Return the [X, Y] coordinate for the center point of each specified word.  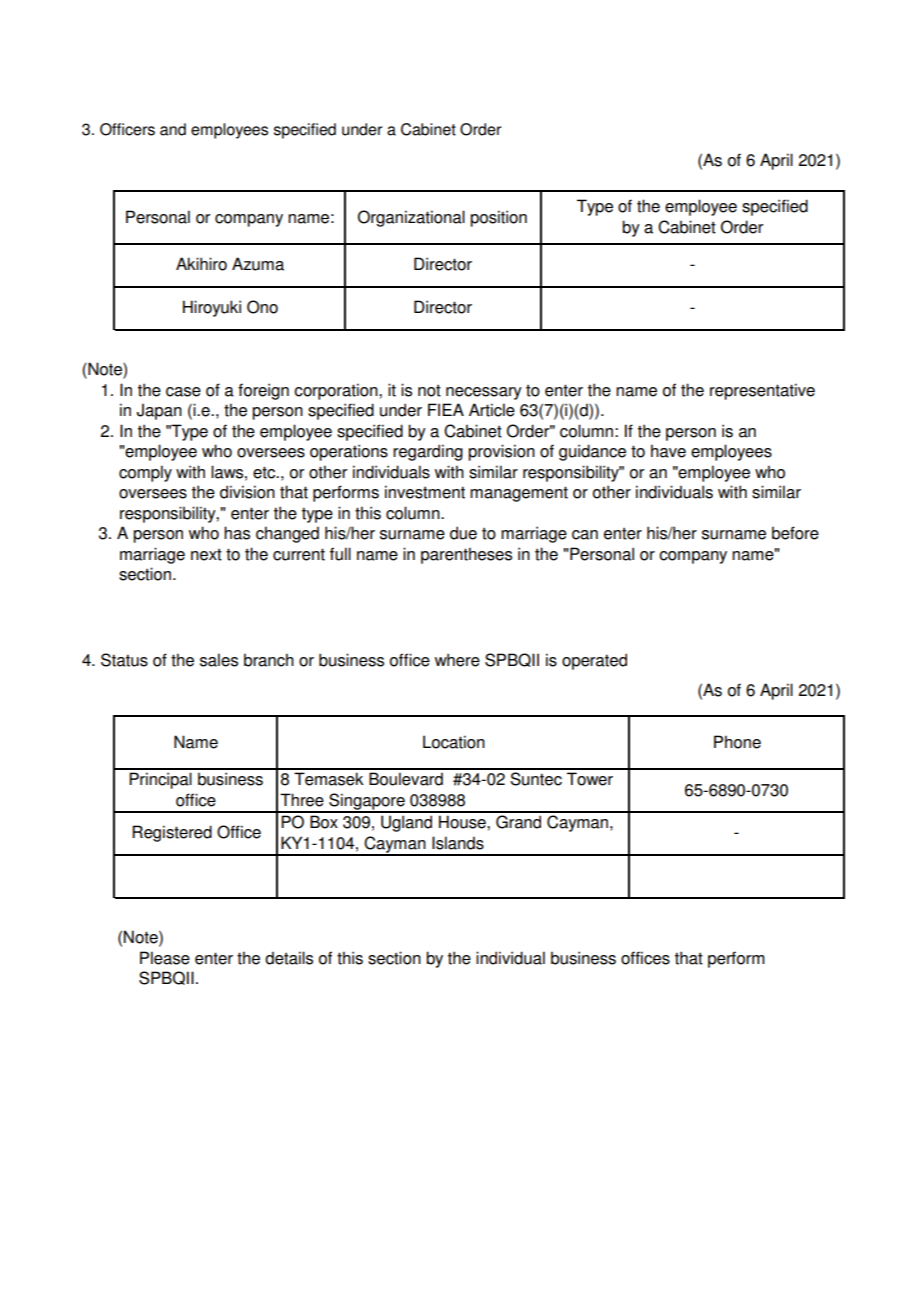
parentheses [466, 555]
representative [762, 391]
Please [165, 958]
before [795, 533]
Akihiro [201, 264]
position [498, 218]
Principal [160, 780]
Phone [737, 742]
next [206, 555]
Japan [159, 411]
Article [492, 410]
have [668, 451]
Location [454, 742]
